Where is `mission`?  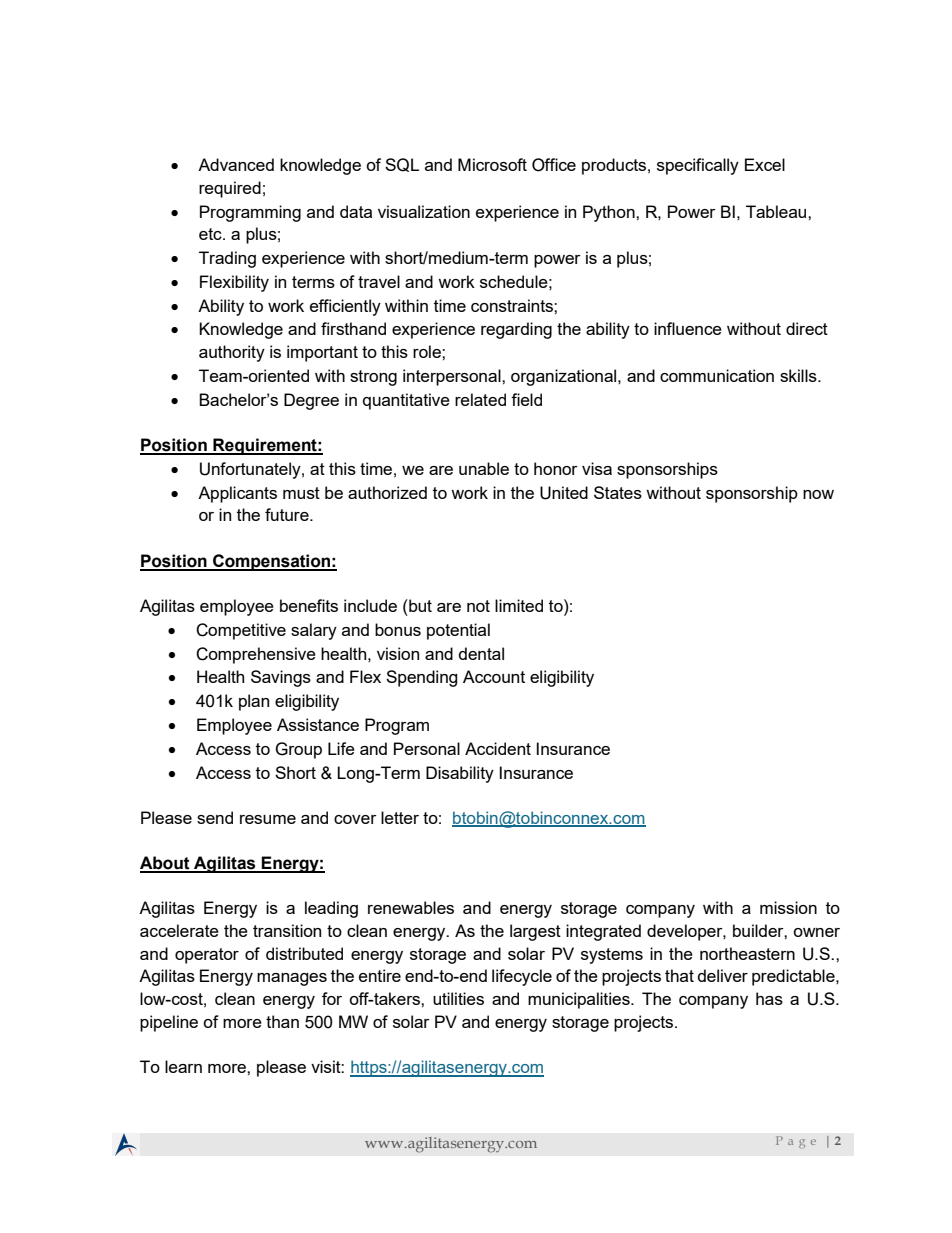 mission is located at coordinates (788, 907).
